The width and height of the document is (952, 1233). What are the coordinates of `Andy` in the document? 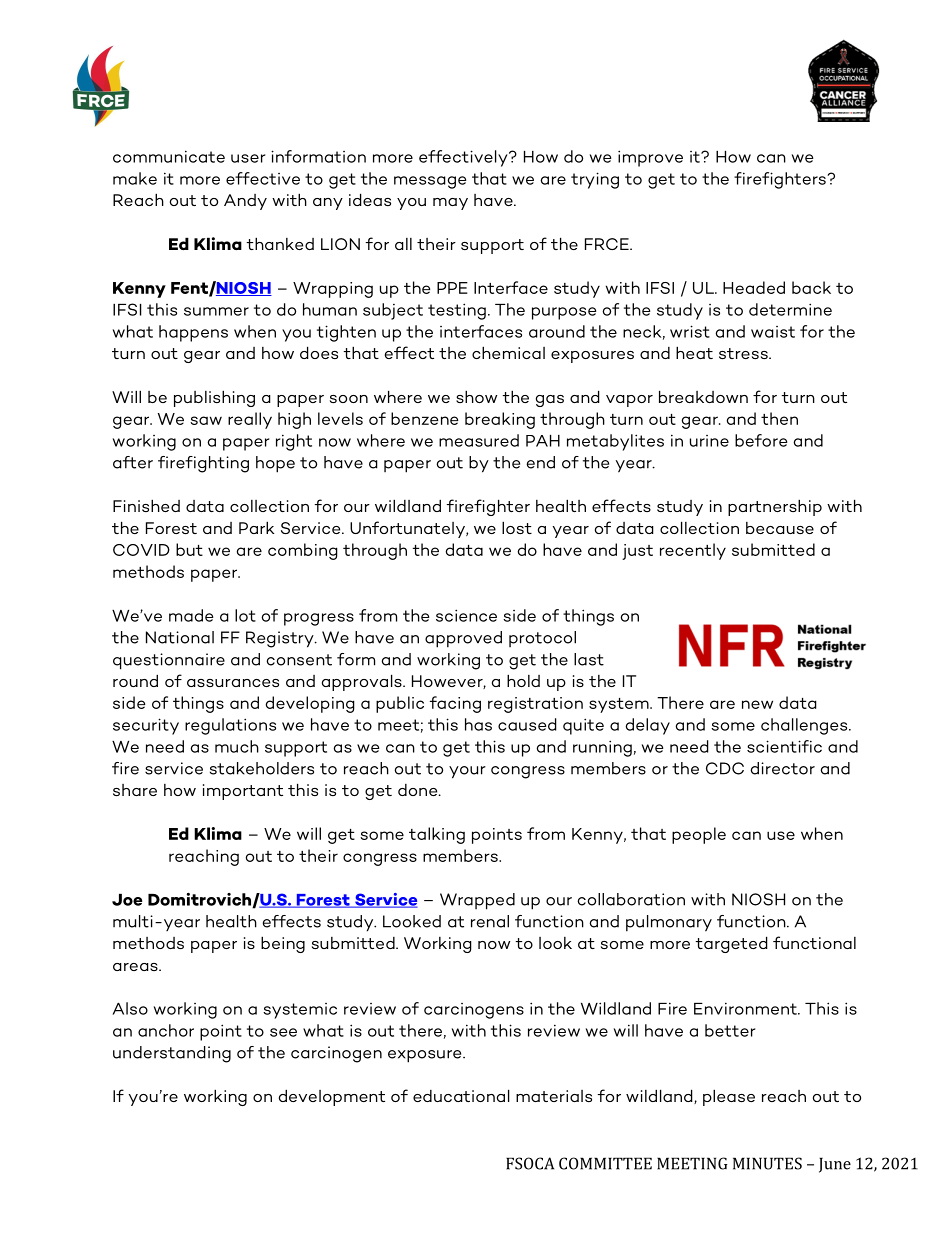 It's located at (245, 202).
